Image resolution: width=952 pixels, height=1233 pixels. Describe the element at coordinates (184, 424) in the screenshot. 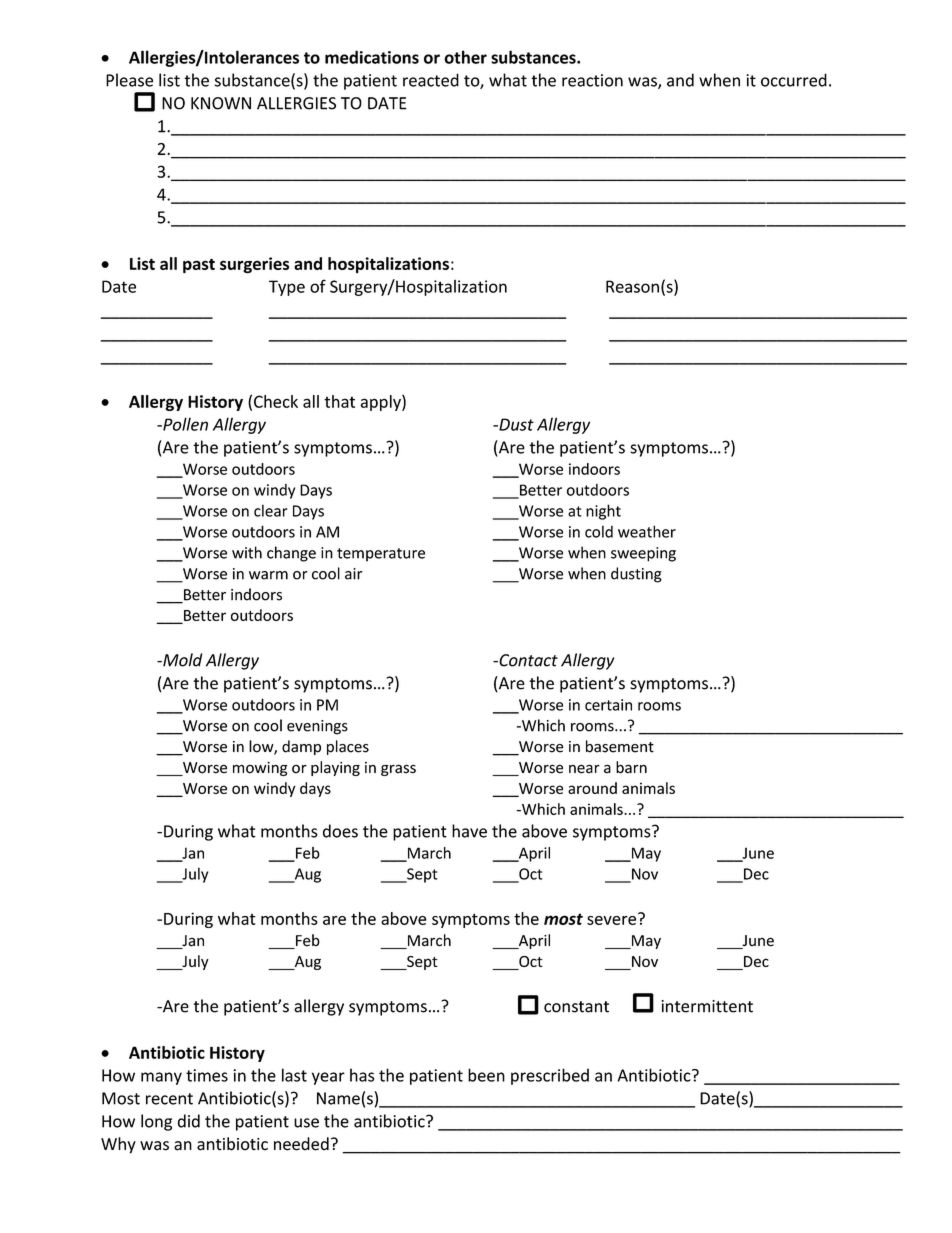

I see `Pollen` at that location.
